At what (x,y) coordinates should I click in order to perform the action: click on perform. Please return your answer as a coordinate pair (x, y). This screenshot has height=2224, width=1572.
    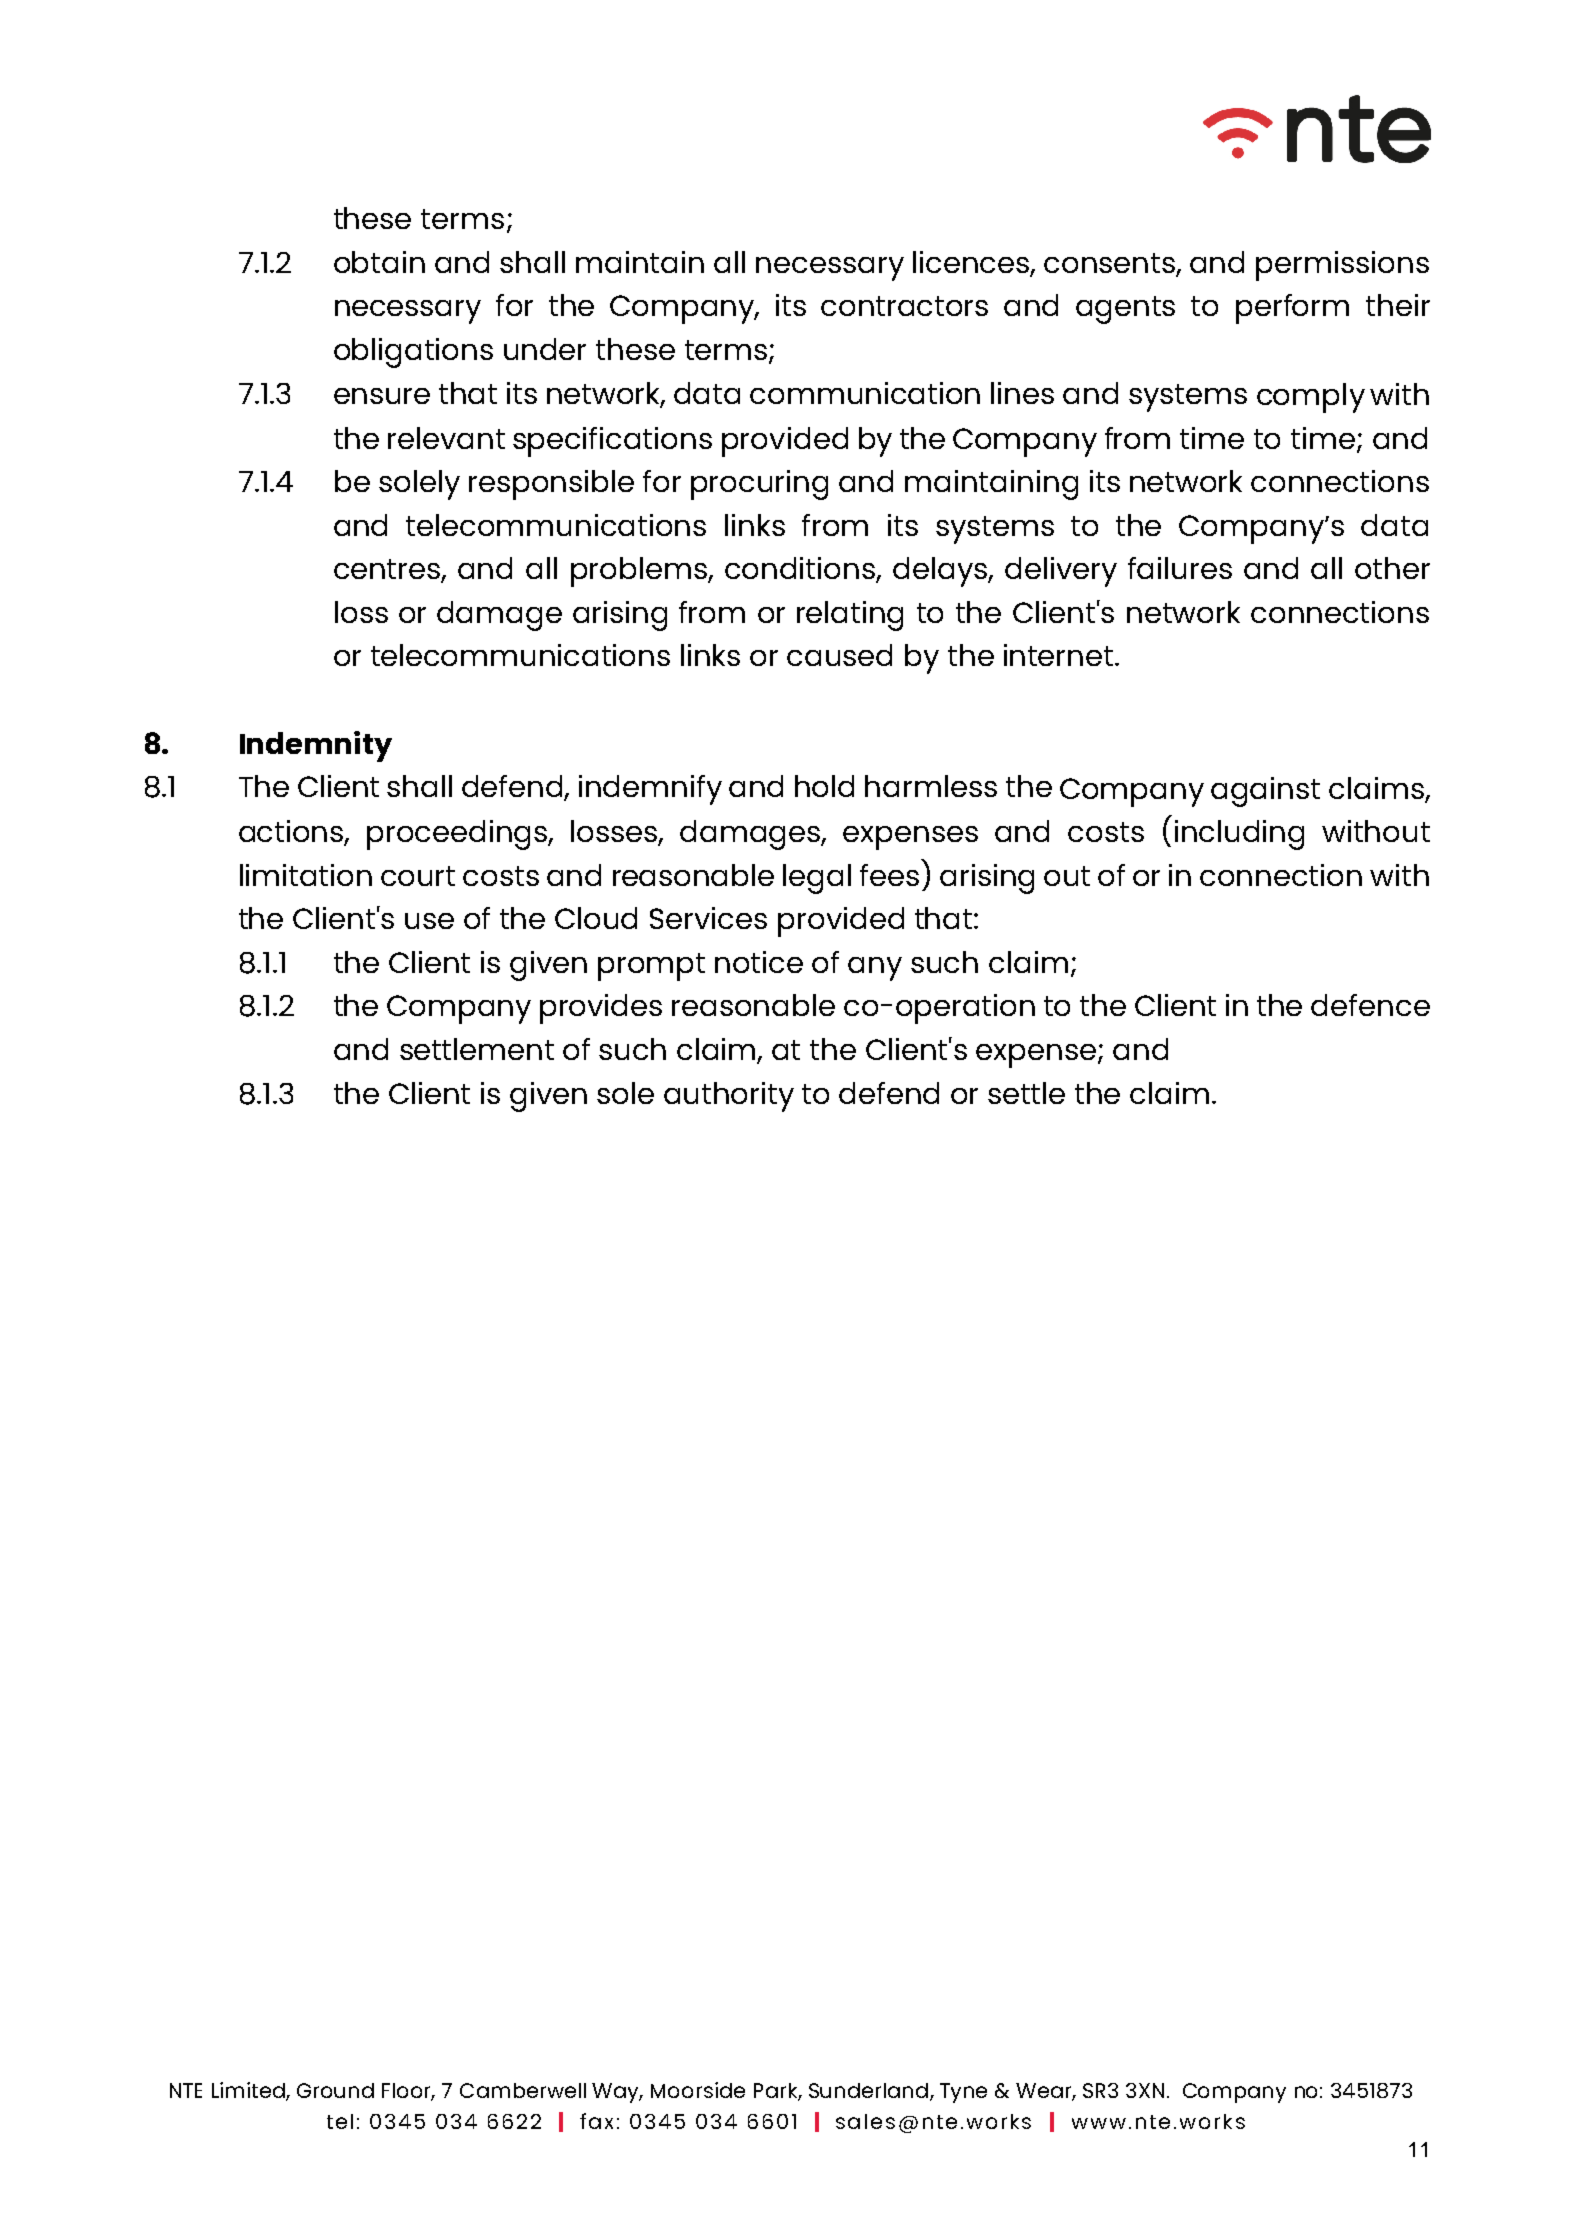
    Looking at the image, I should click on (1292, 309).
